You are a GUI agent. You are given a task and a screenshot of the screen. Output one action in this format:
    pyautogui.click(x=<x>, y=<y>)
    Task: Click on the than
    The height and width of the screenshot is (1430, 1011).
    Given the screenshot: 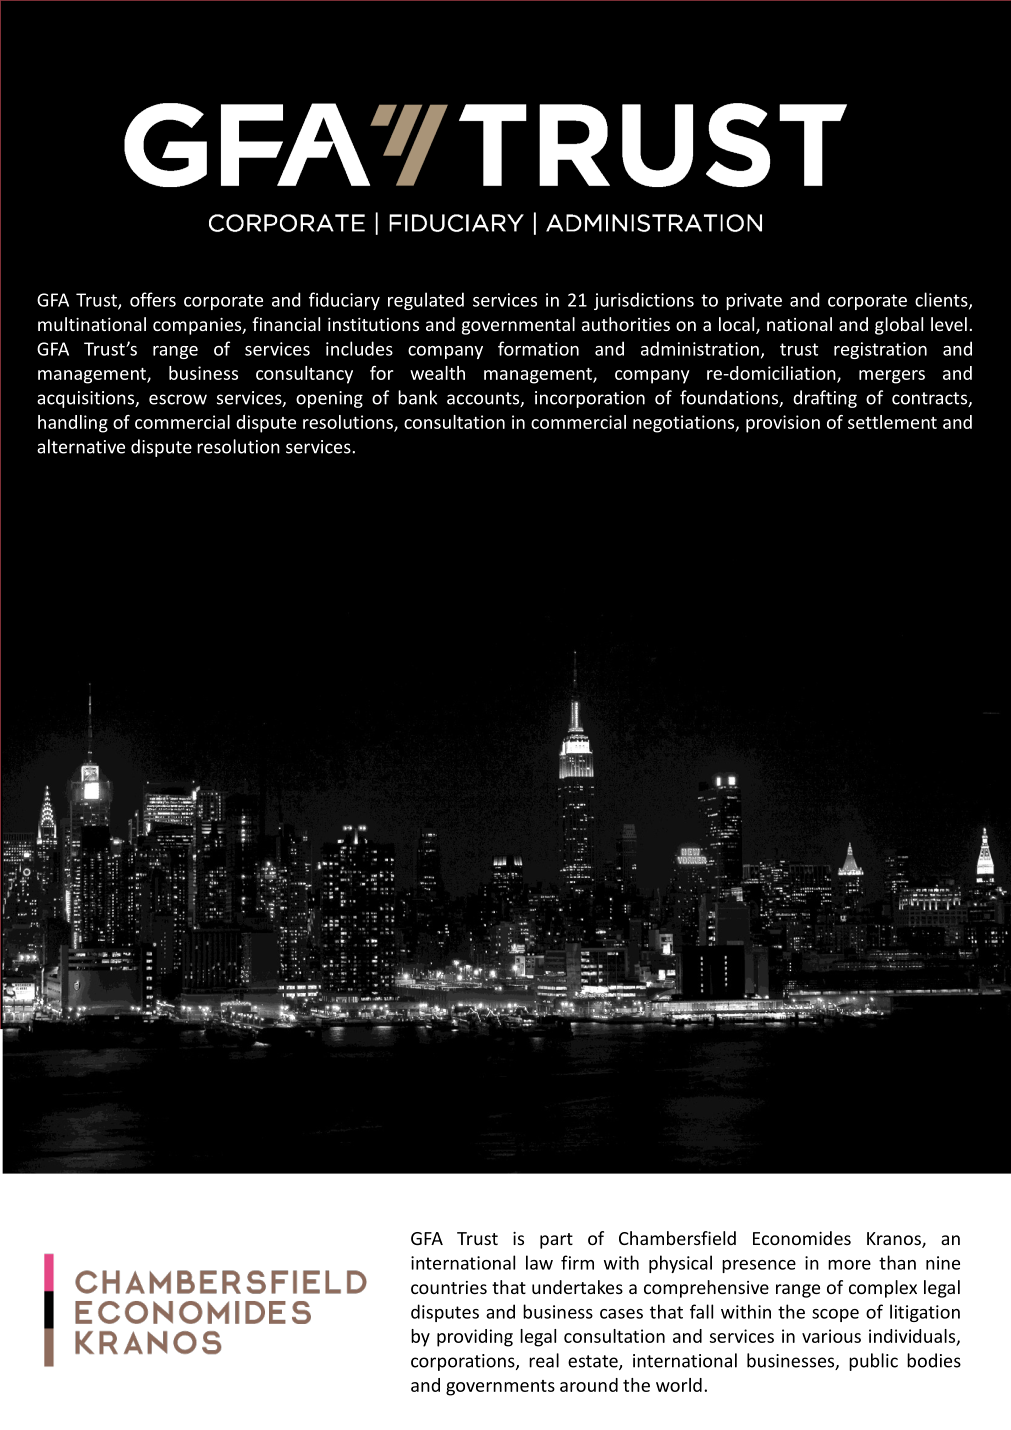 What is the action you would take?
    pyautogui.click(x=897, y=1262)
